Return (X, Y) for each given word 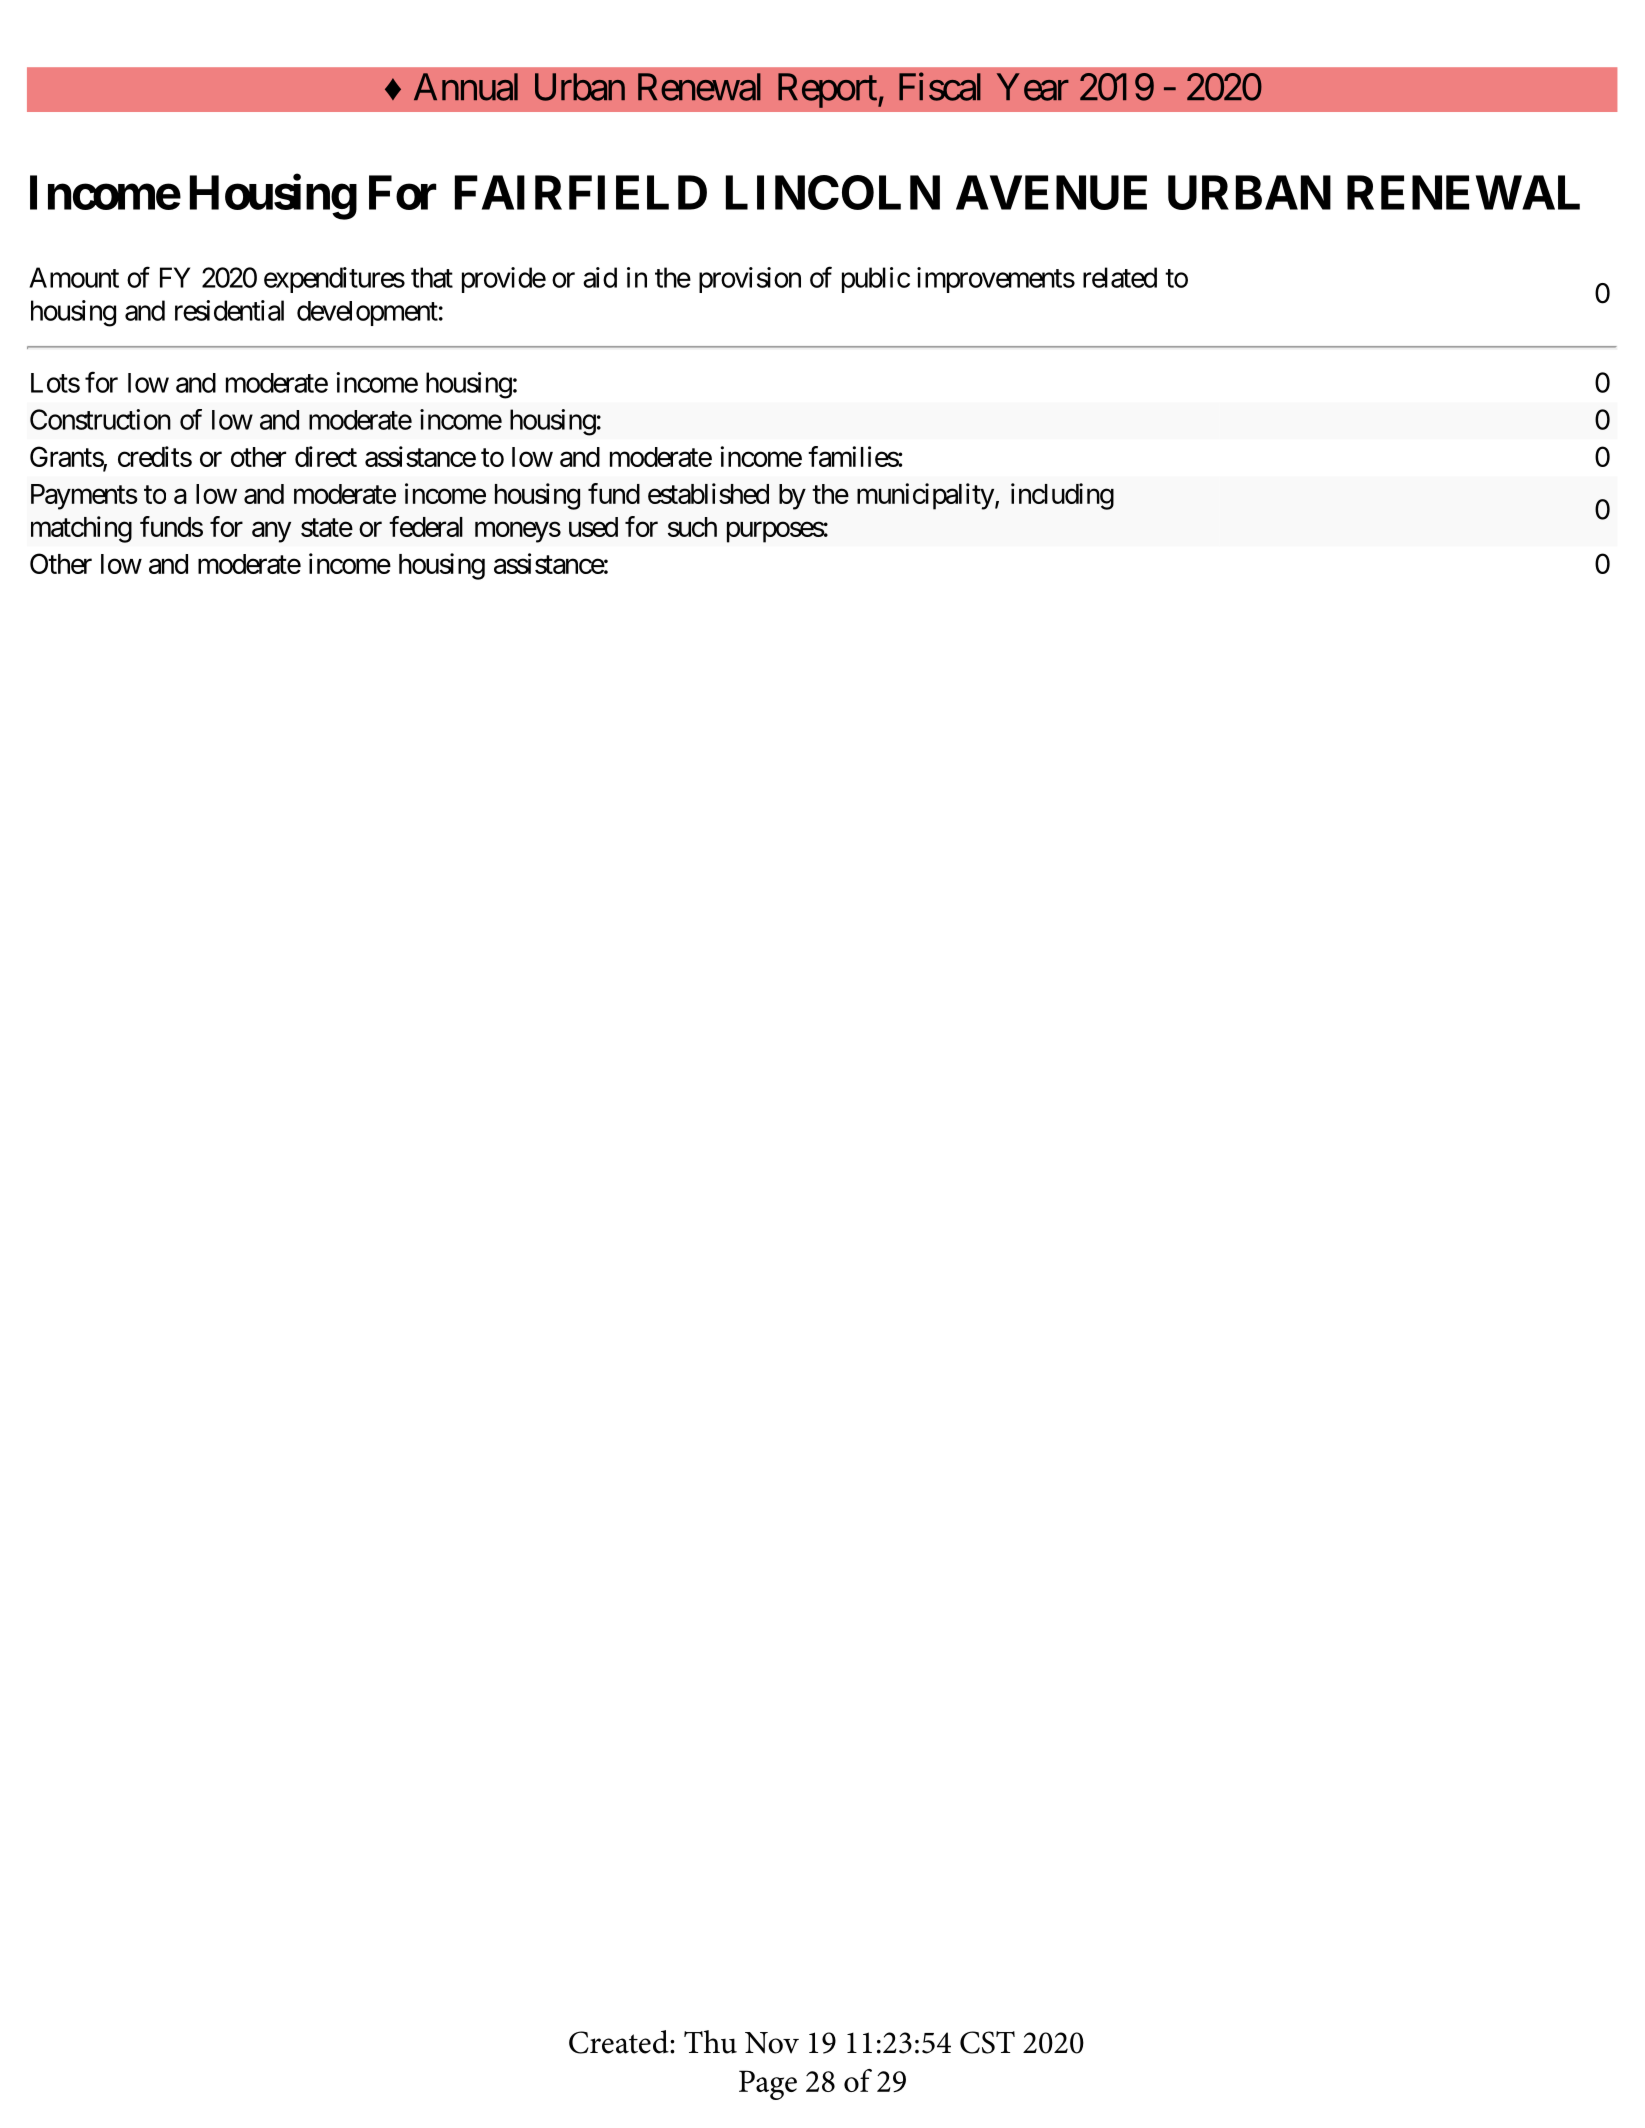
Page (768, 2085)
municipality (925, 496)
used (593, 527)
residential (229, 310)
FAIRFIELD (581, 192)
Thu (710, 2042)
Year (1033, 87)
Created (620, 2042)
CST (987, 2042)
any (271, 532)
